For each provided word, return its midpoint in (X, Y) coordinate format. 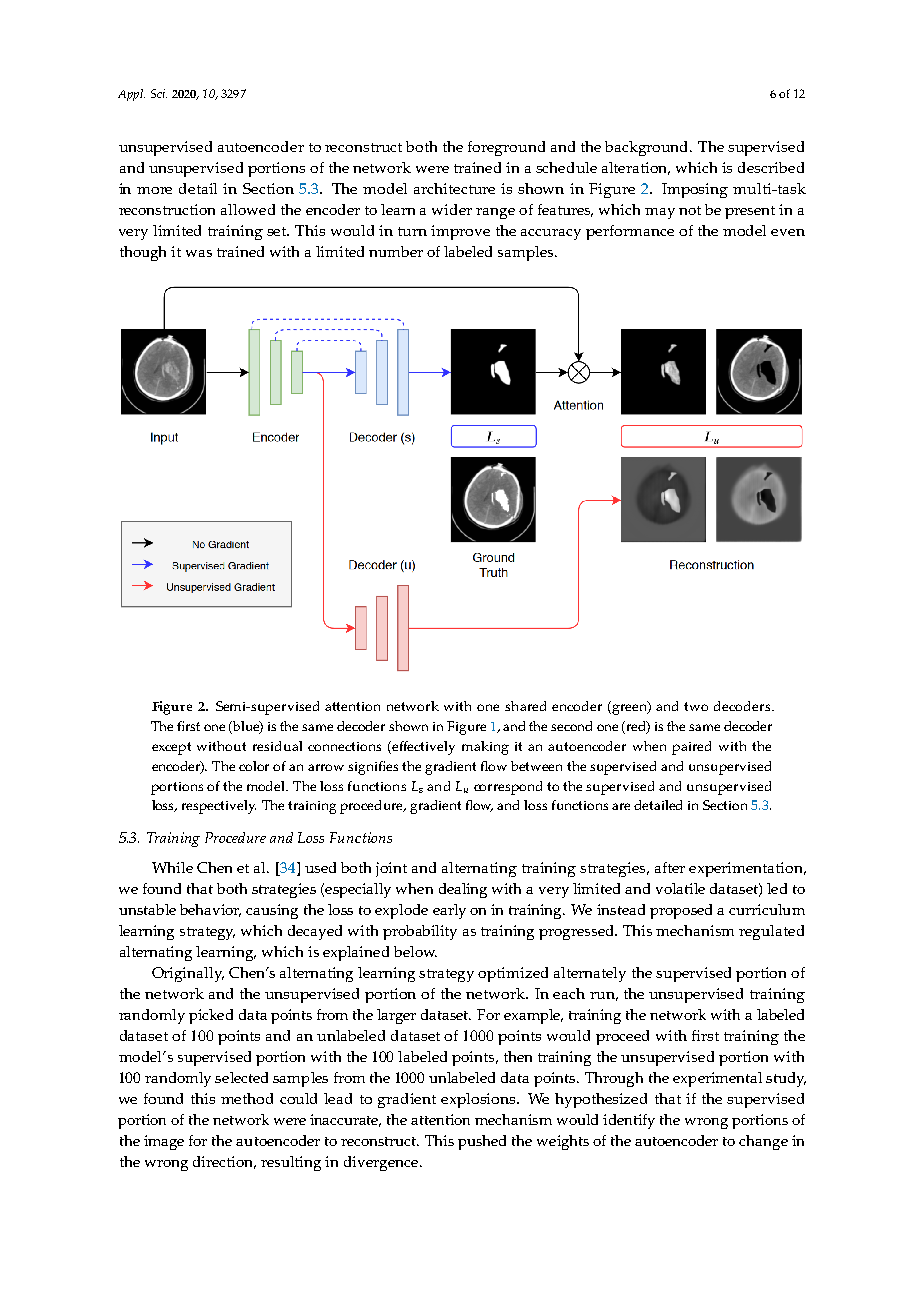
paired (691, 748)
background (648, 148)
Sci (159, 93)
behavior (210, 910)
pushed (482, 1142)
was (199, 253)
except (171, 748)
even (788, 232)
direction (224, 1162)
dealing (463, 890)
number (396, 251)
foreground (506, 148)
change (763, 1142)
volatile (680, 888)
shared (525, 706)
